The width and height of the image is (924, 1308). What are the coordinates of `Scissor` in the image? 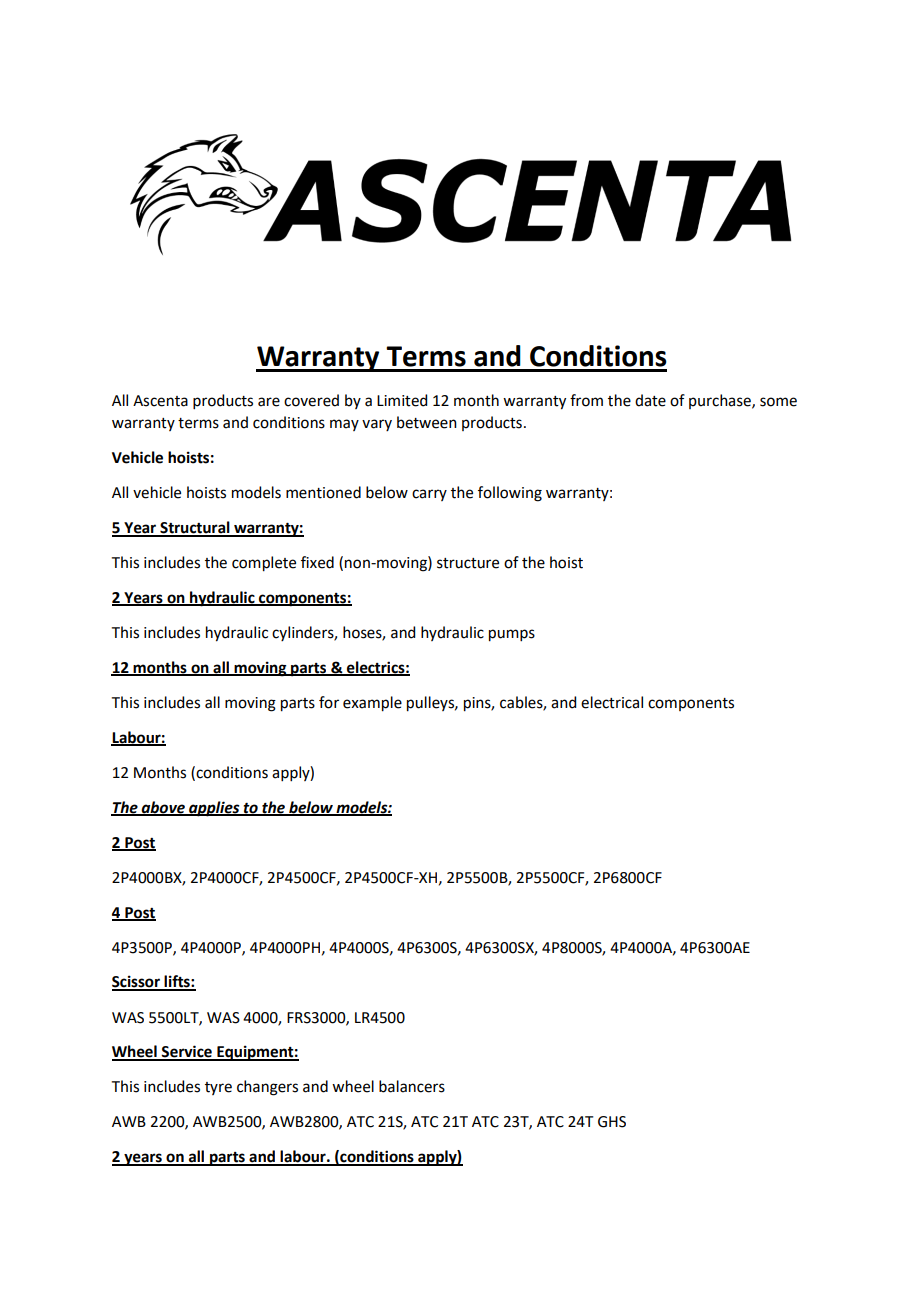 It's located at (137, 982).
